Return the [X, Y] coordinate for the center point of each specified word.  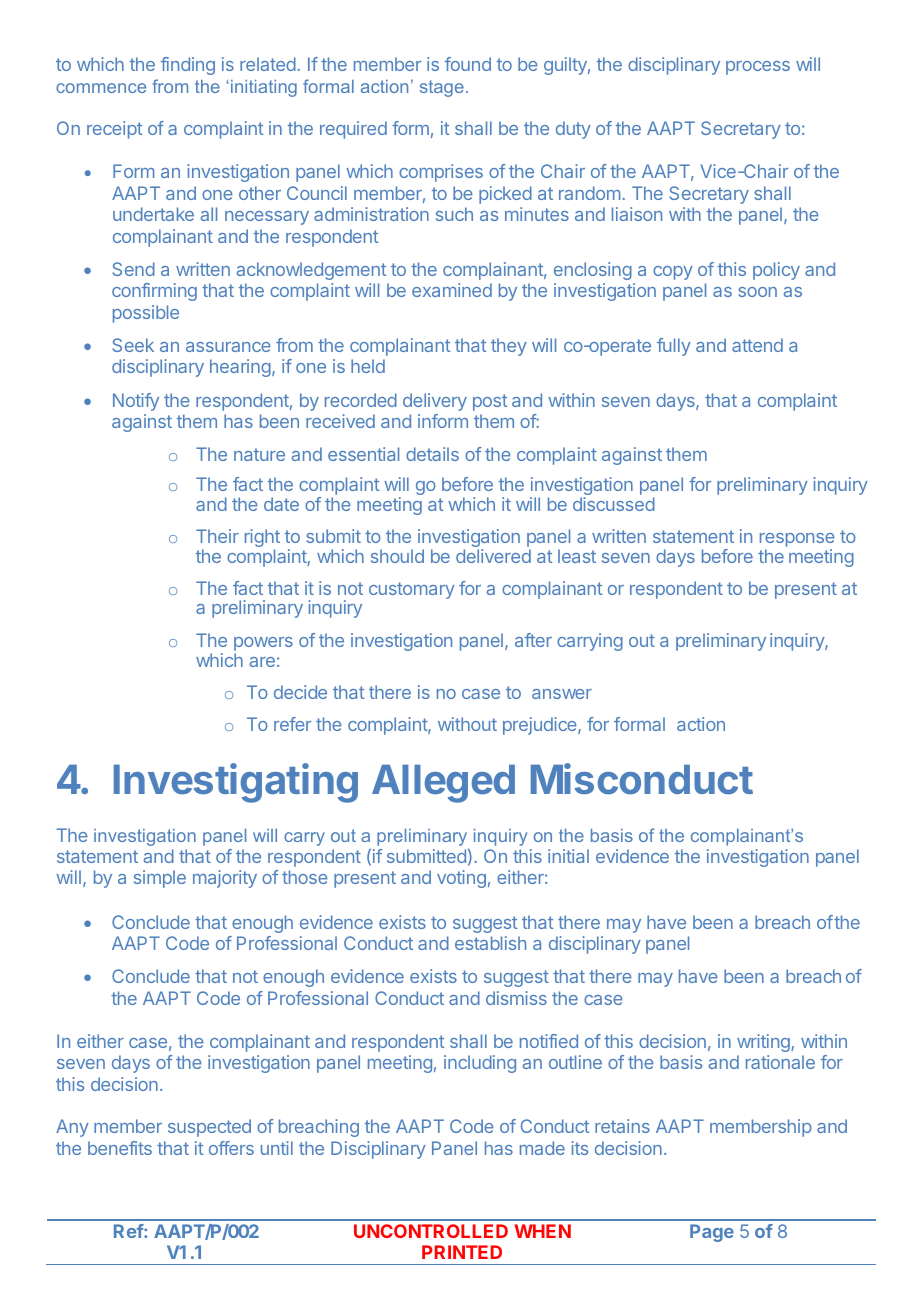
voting [461, 879]
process [758, 68]
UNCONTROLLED [431, 1231]
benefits [120, 1148]
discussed [614, 504]
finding [188, 66]
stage [442, 88]
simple [160, 879]
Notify [136, 402]
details [432, 454]
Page [712, 1233]
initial [568, 856]
